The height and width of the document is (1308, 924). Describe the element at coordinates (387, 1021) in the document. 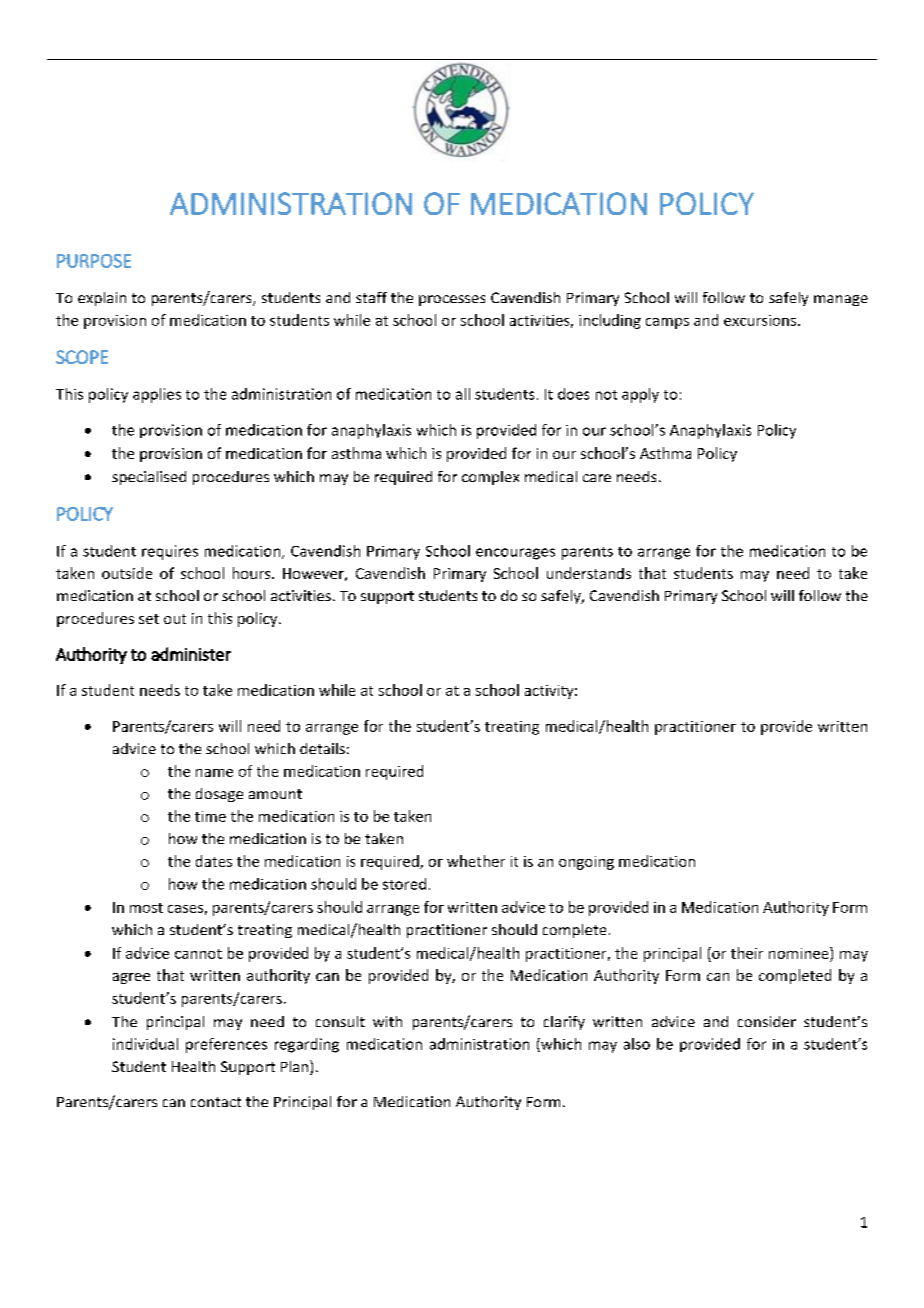

I see `with` at that location.
